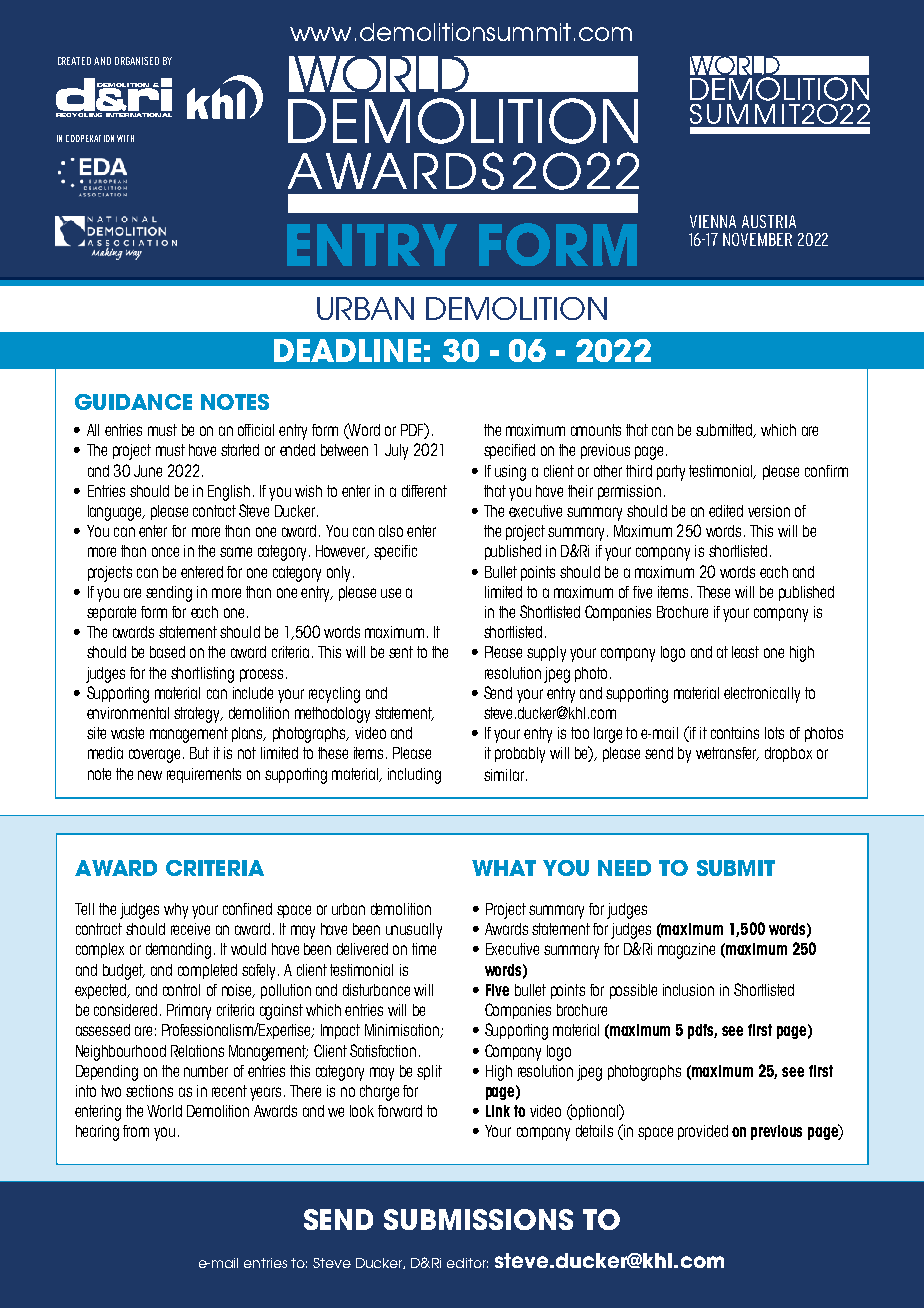 The width and height of the screenshot is (924, 1308). What do you see at coordinates (745, 652) in the screenshot?
I see `least` at bounding box center [745, 652].
